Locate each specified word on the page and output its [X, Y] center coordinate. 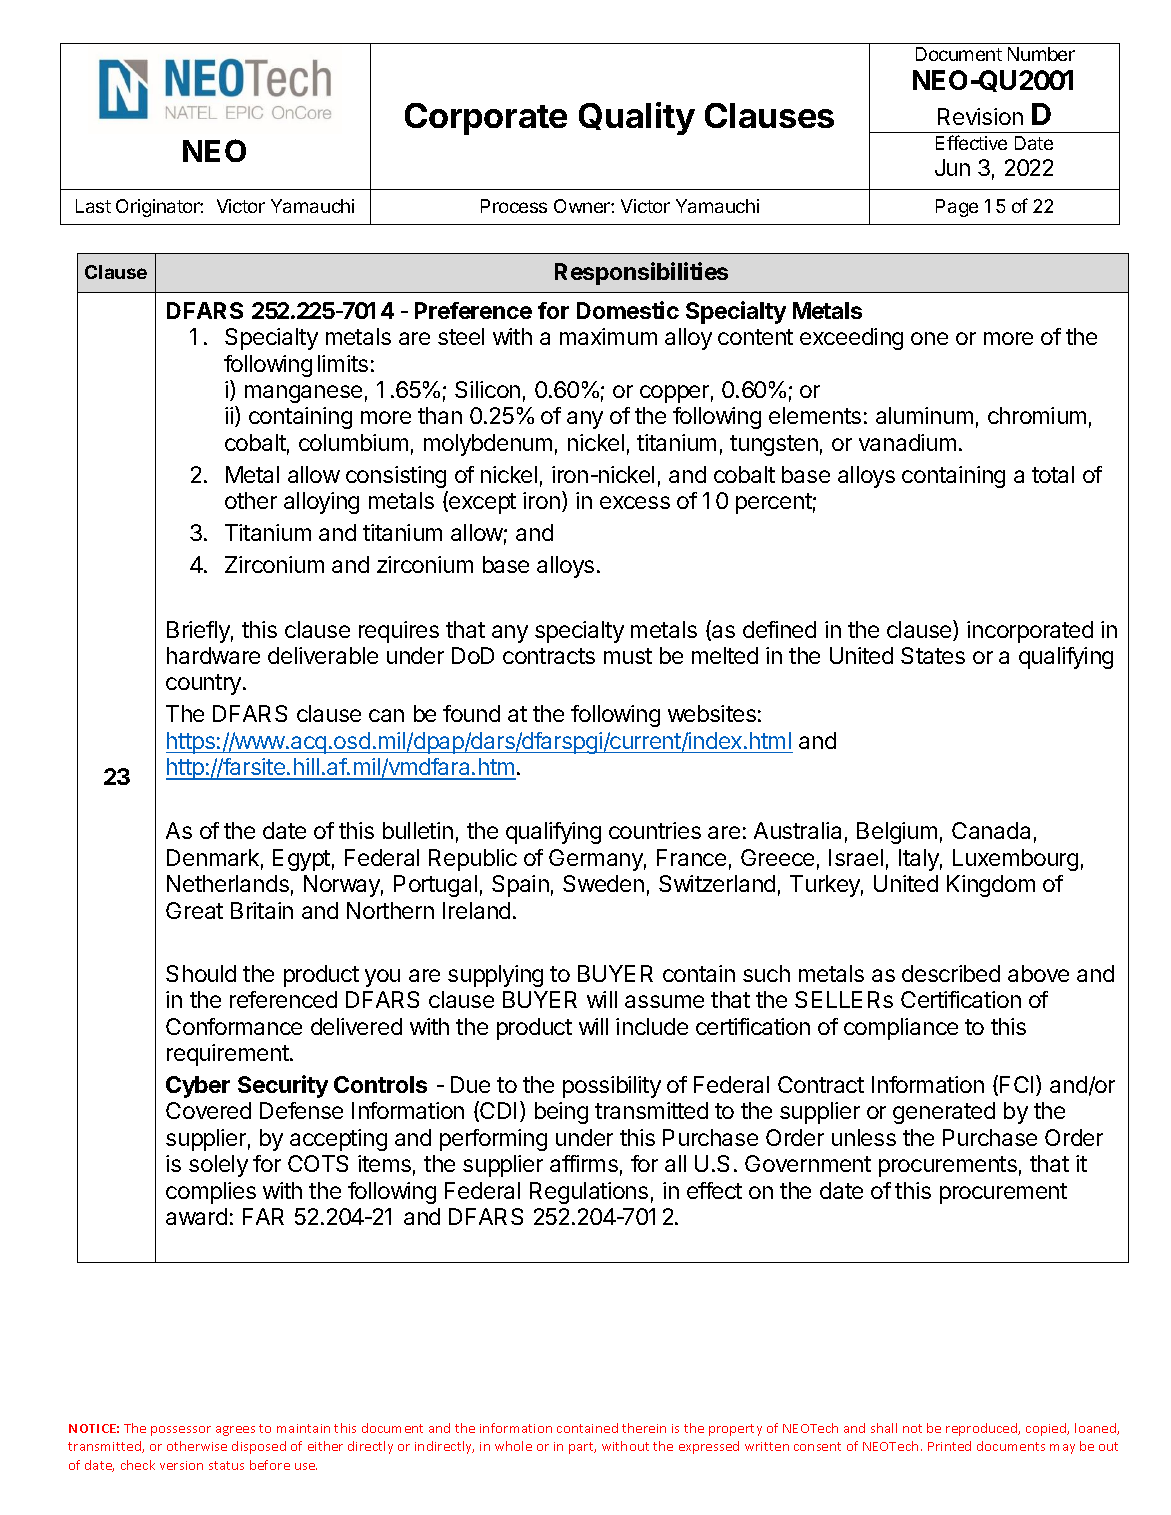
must [628, 656]
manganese [303, 394]
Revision [980, 116]
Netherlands [228, 883]
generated [944, 1113]
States [933, 655]
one [929, 338]
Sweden [603, 883]
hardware [213, 655]
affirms [584, 1163]
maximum [608, 336]
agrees [235, 1431]
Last [93, 206]
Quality [637, 118]
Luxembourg [1015, 860]
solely [218, 1166]
